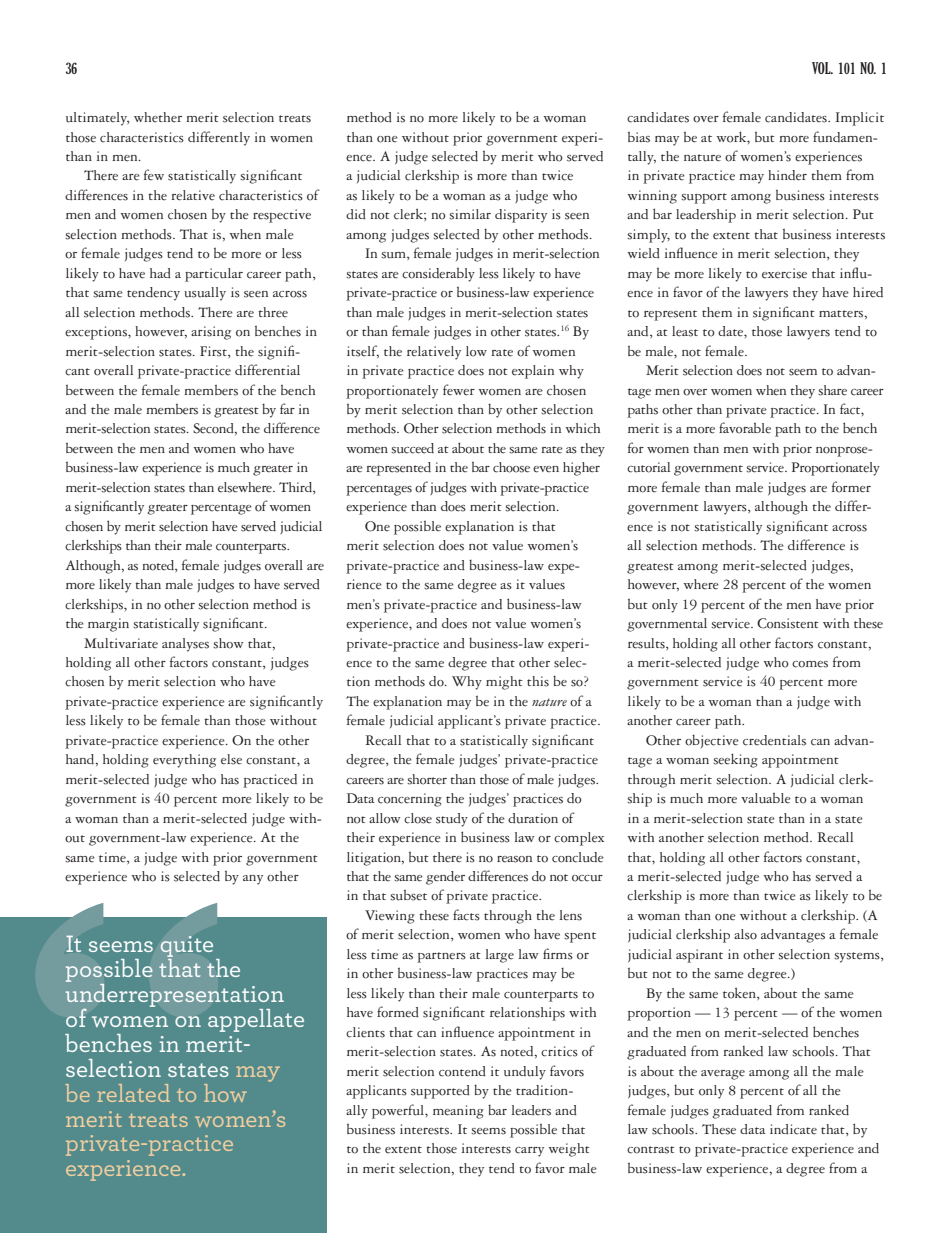  What do you see at coordinates (832, 390) in the screenshot?
I see `share` at bounding box center [832, 390].
